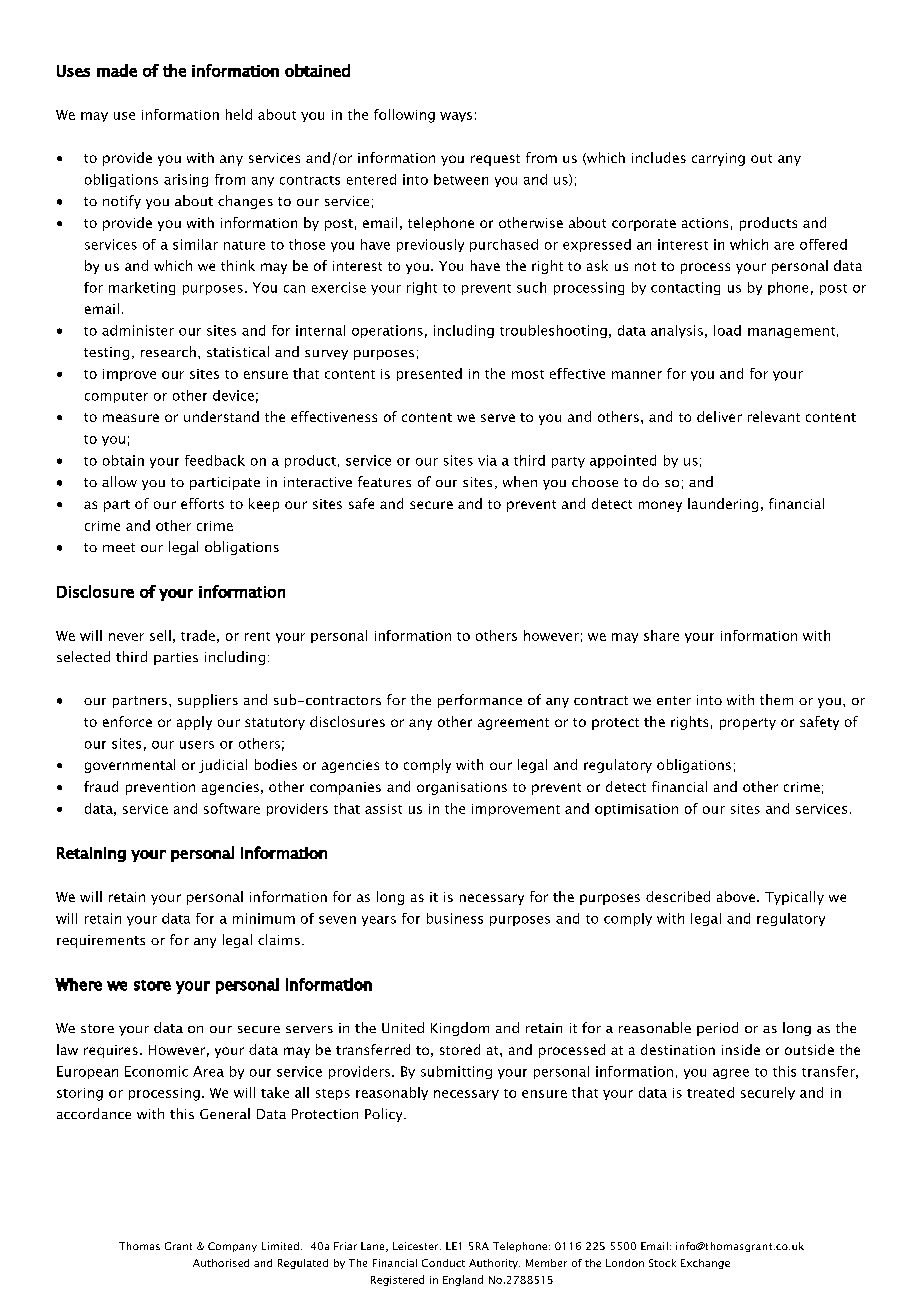  What do you see at coordinates (718, 159) in the screenshot?
I see `carrying` at bounding box center [718, 159].
